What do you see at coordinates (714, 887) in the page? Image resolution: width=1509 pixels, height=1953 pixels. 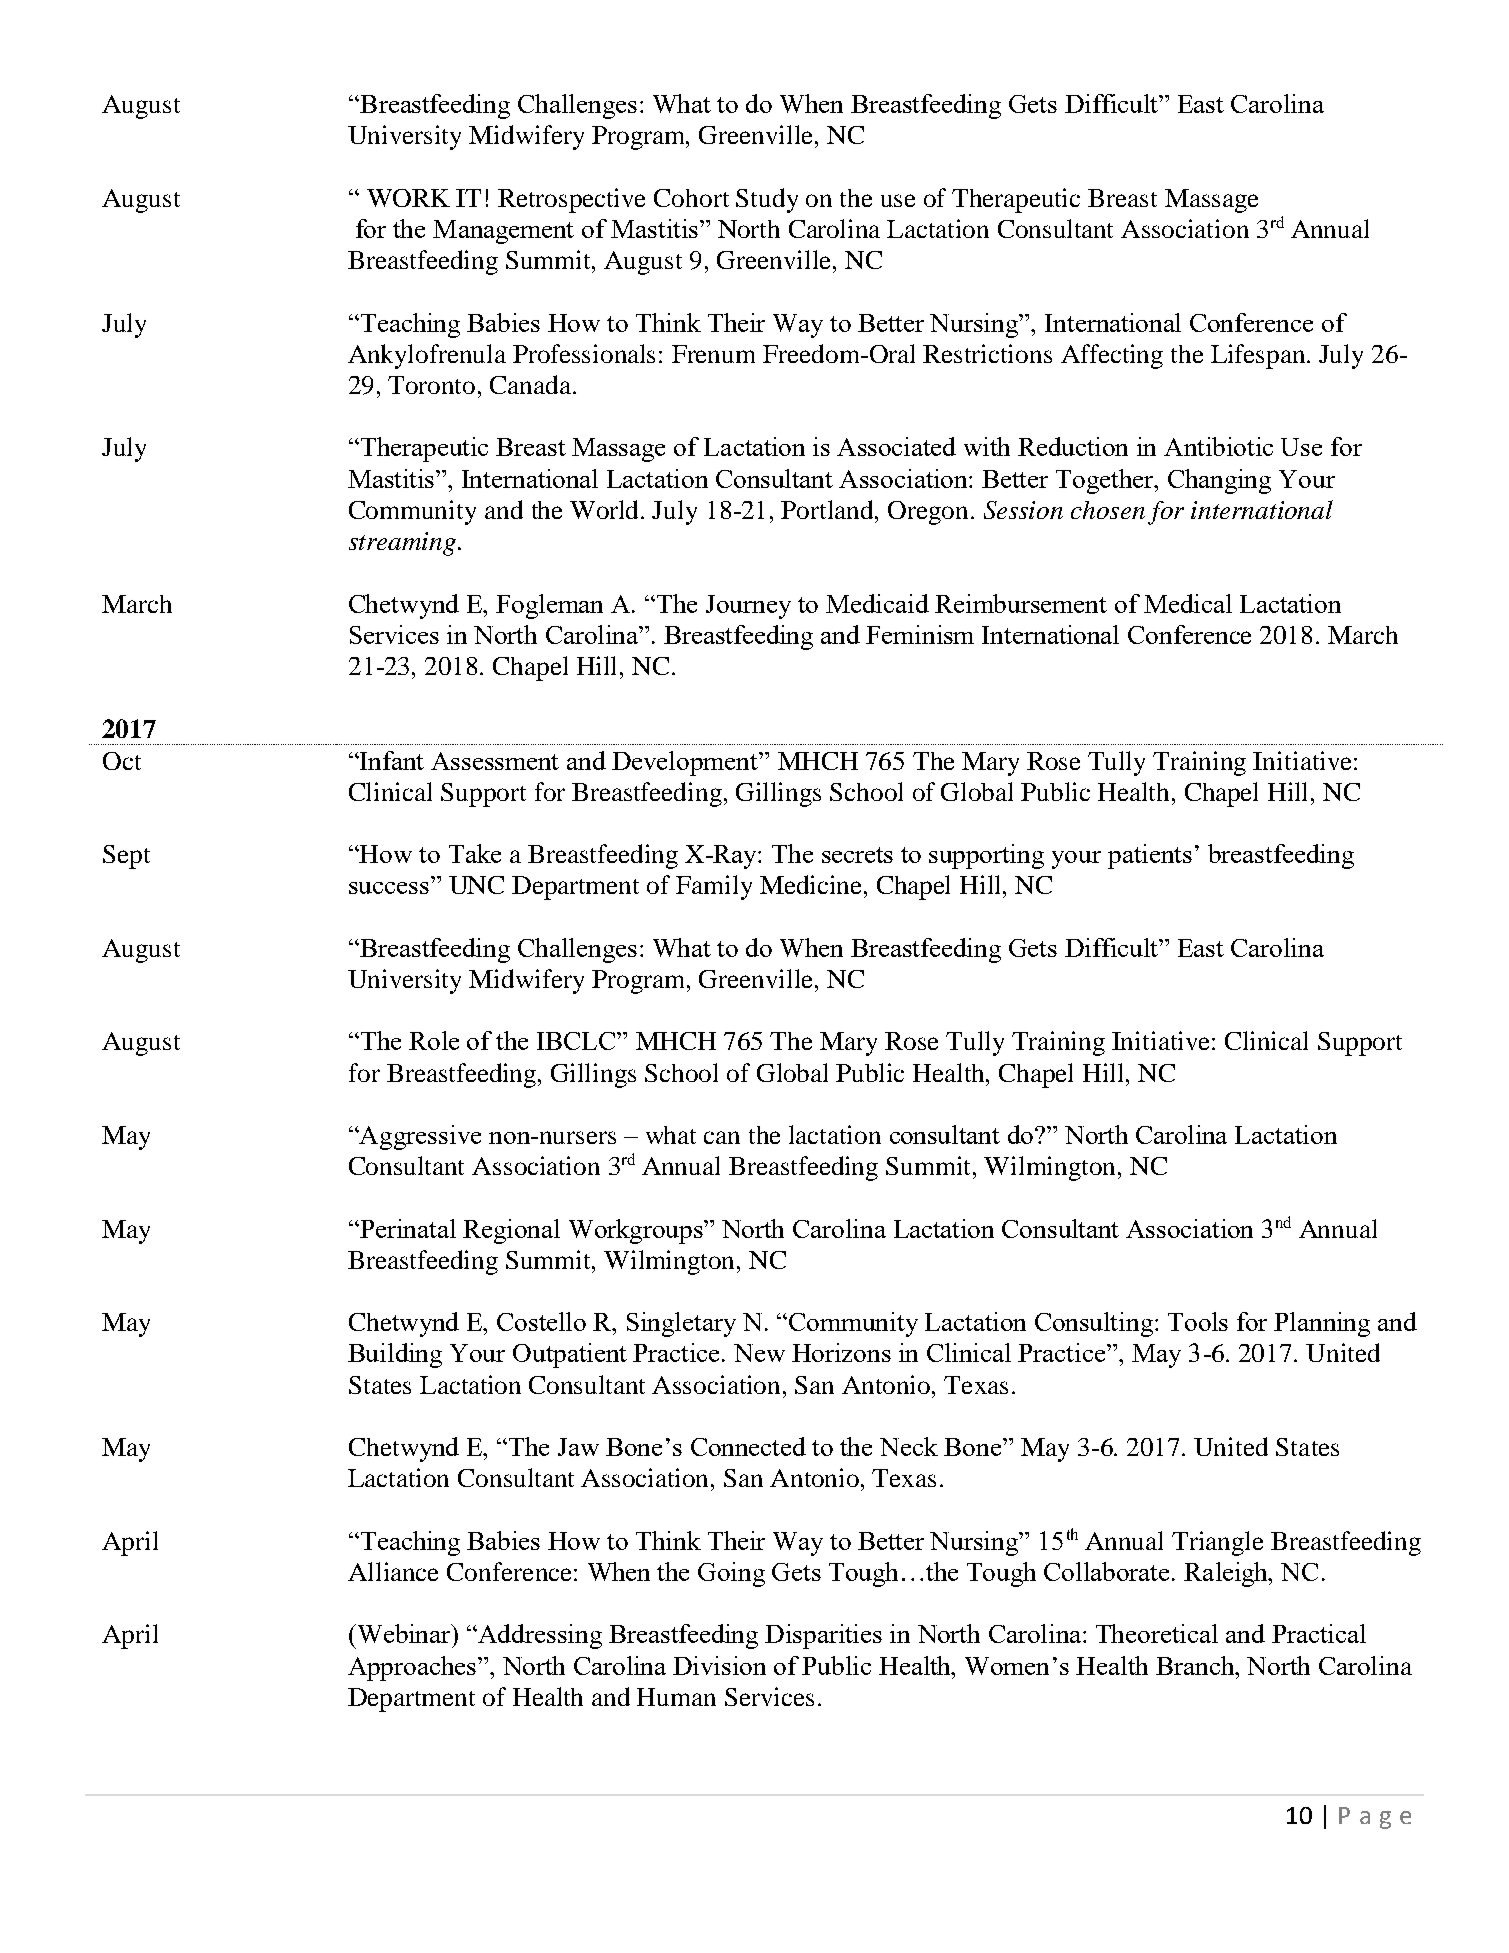 I see `Family` at bounding box center [714, 887].
